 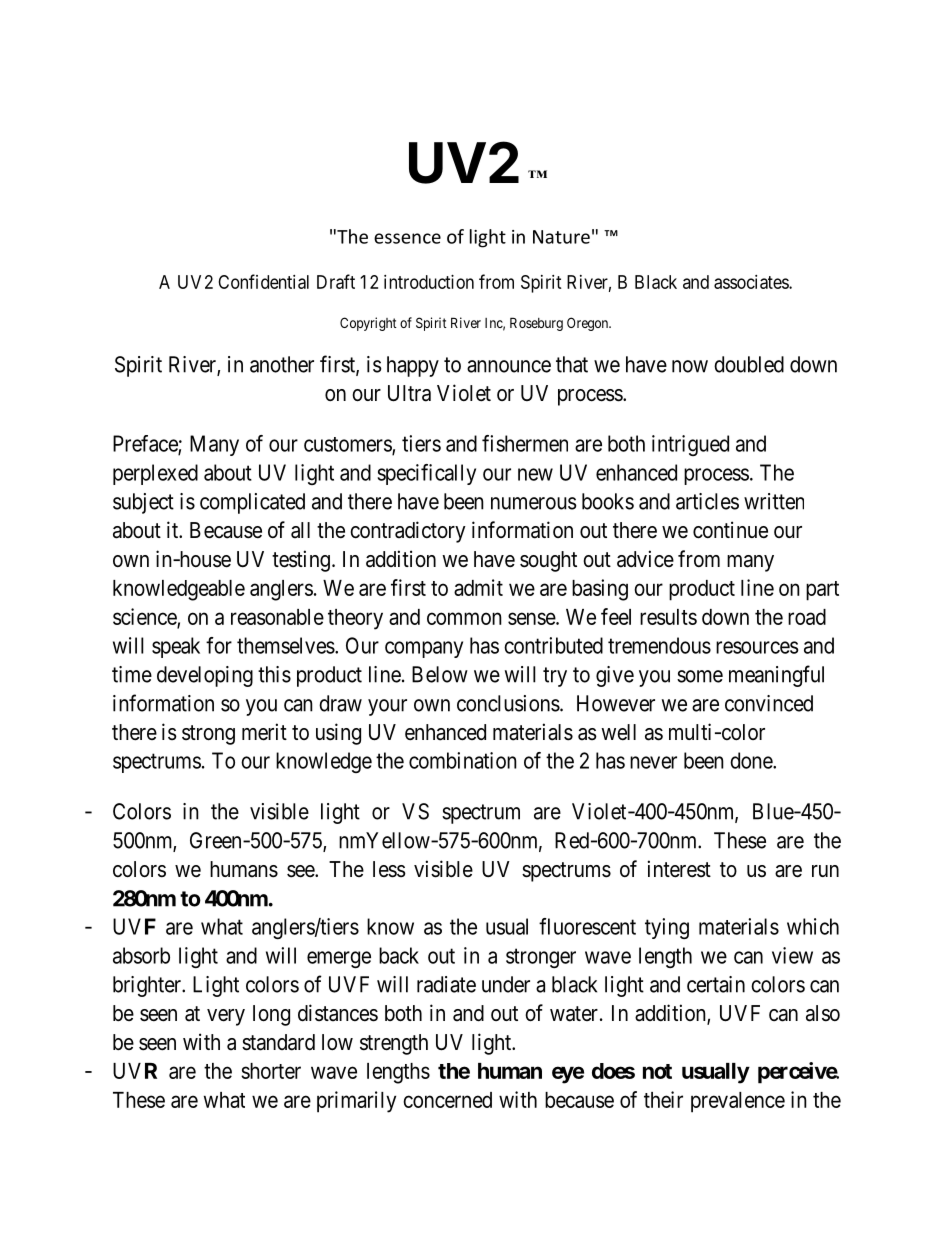 What do you see at coordinates (252, 503) in the page?
I see `complicated` at bounding box center [252, 503].
